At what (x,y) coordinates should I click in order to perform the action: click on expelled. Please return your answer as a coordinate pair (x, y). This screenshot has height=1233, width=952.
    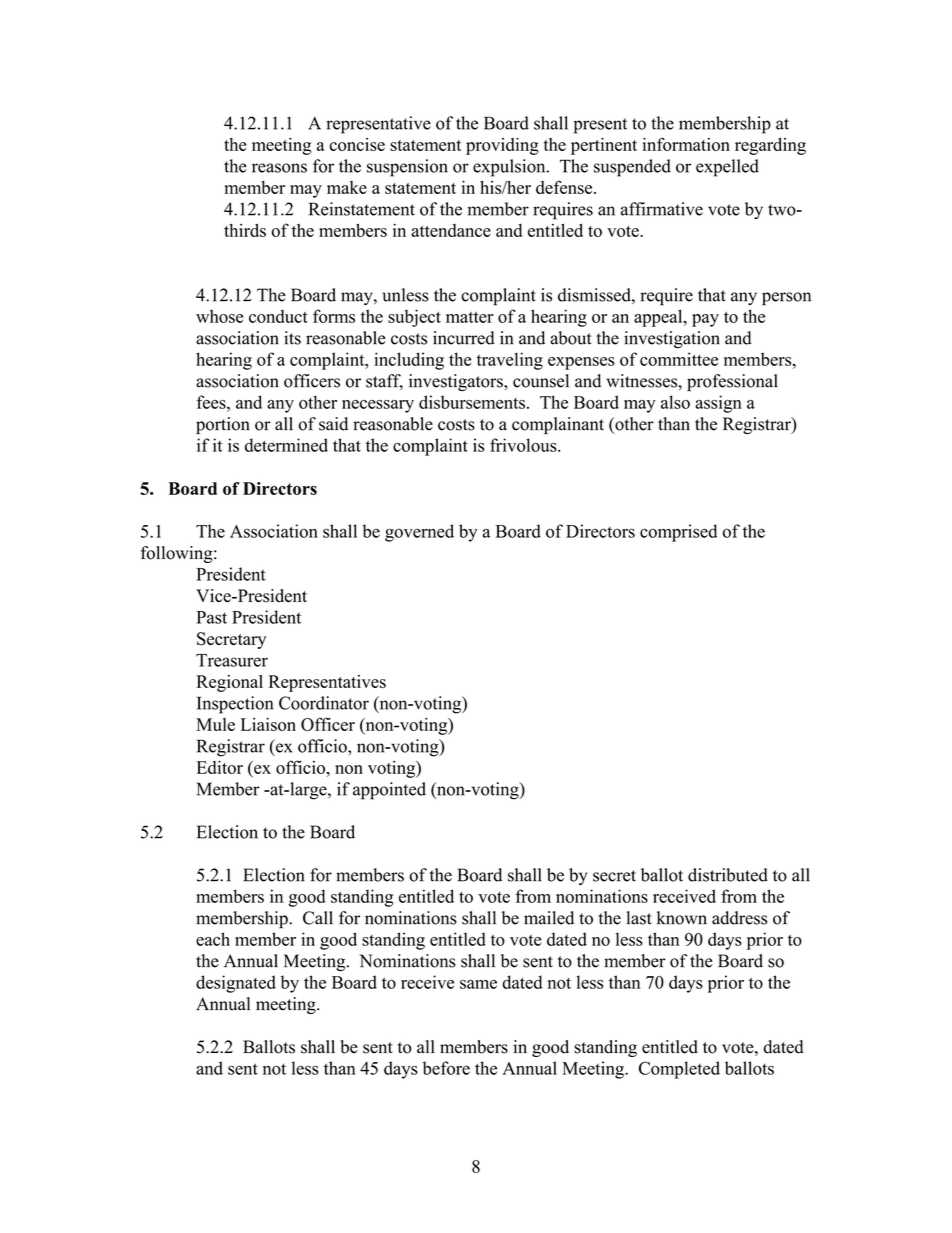
    Looking at the image, I should click on (727, 168).
